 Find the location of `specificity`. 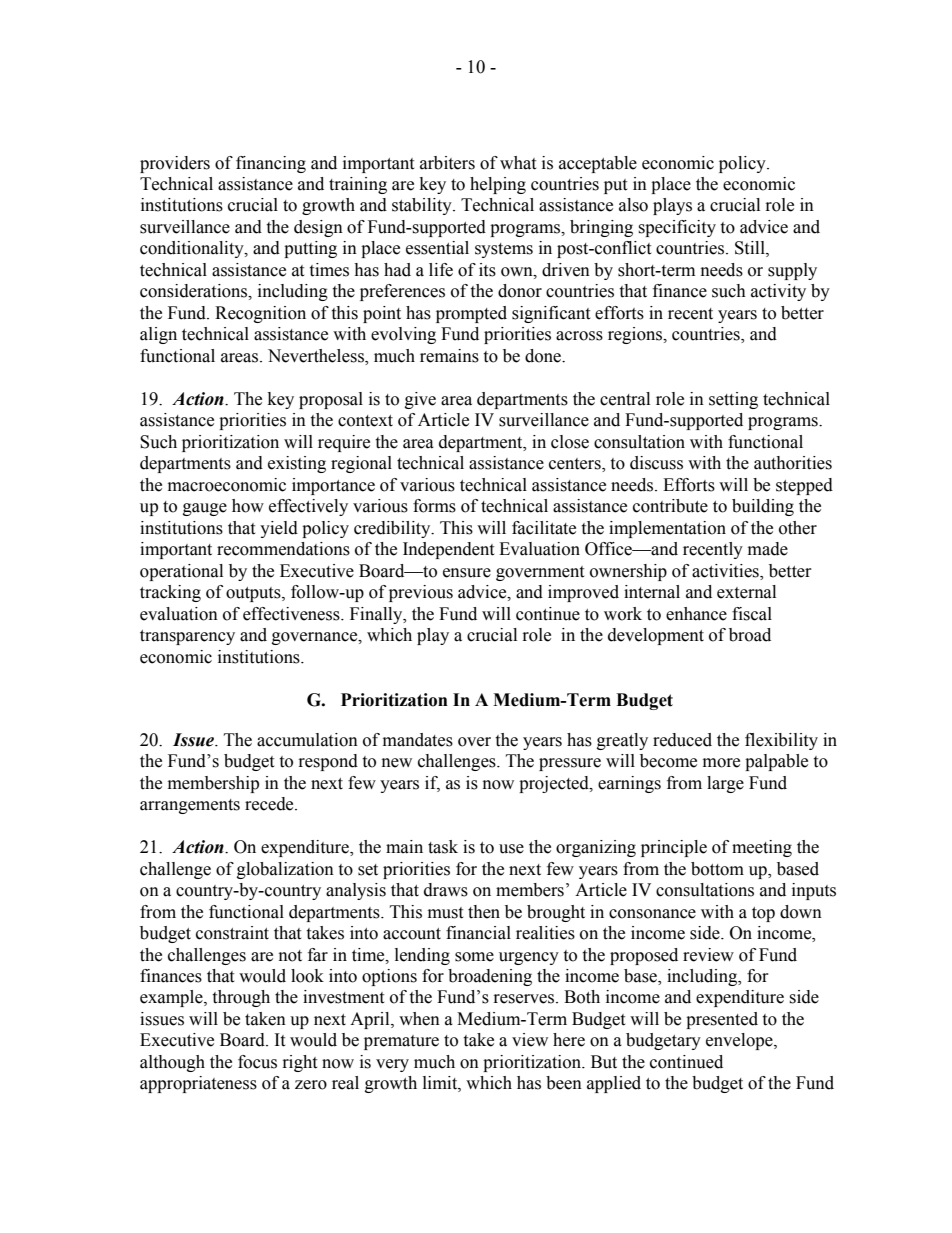

specificity is located at coordinates (677, 228).
